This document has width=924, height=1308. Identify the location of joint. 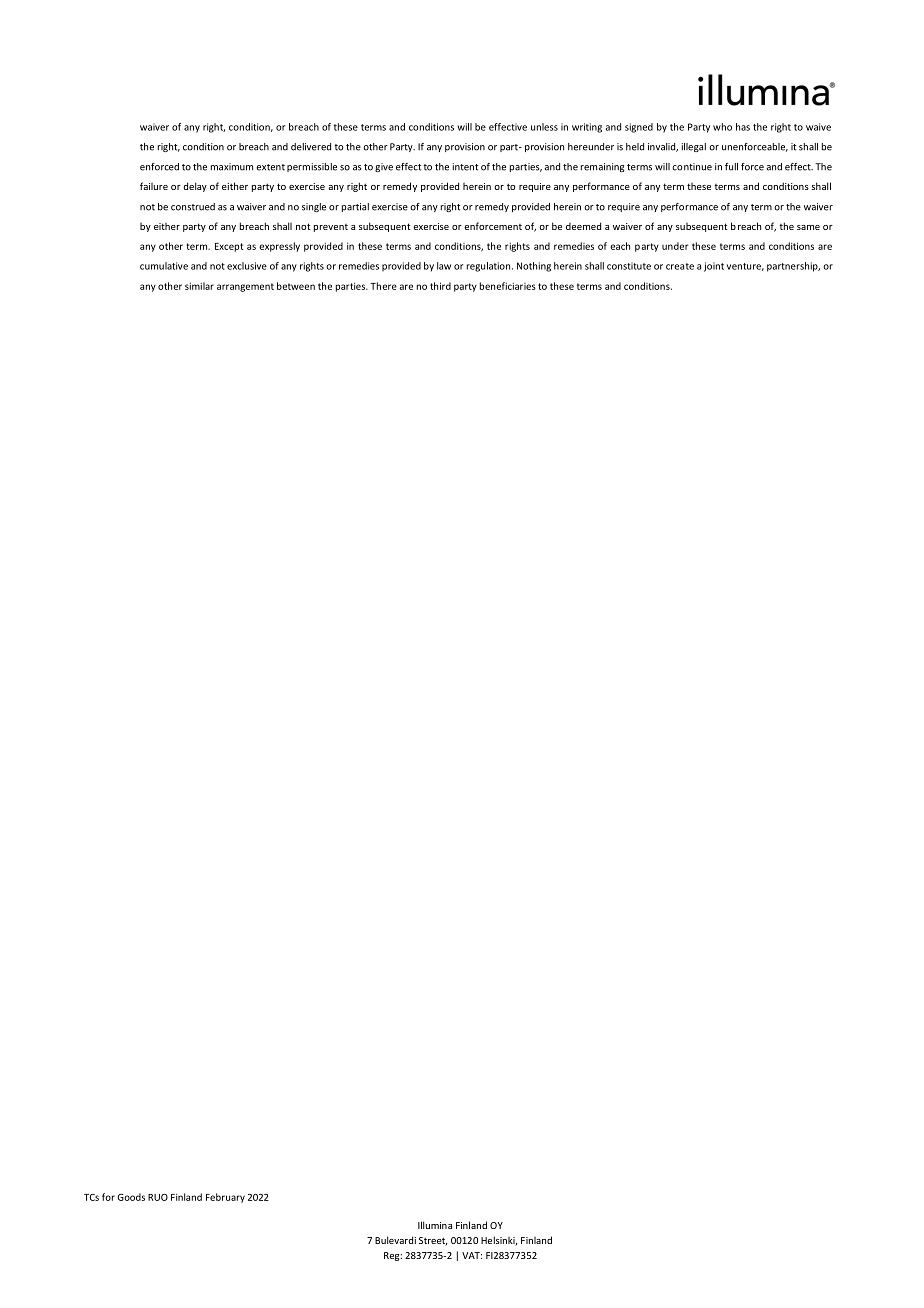
(714, 267).
